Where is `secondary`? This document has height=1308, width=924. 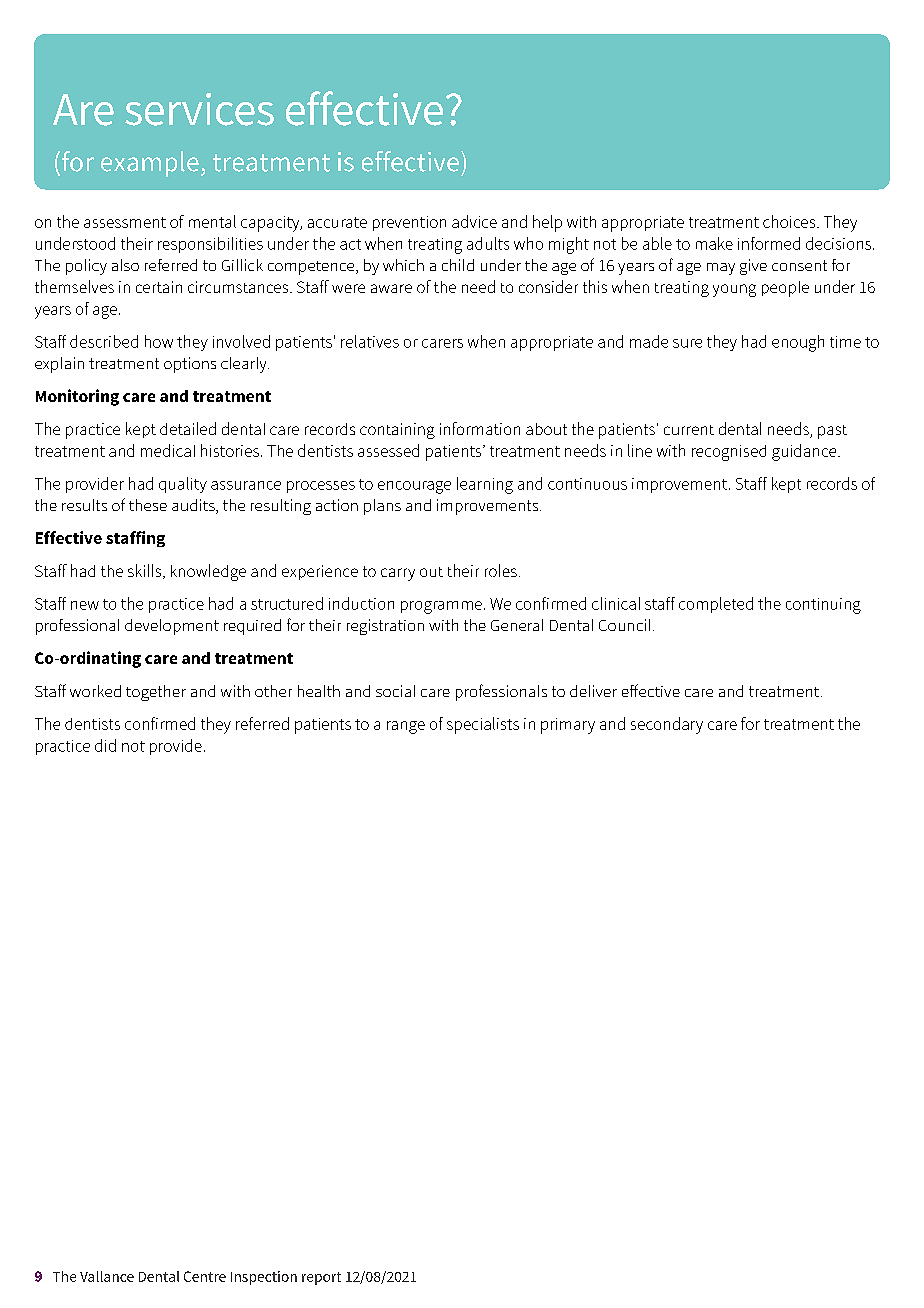
secondary is located at coordinates (667, 725).
